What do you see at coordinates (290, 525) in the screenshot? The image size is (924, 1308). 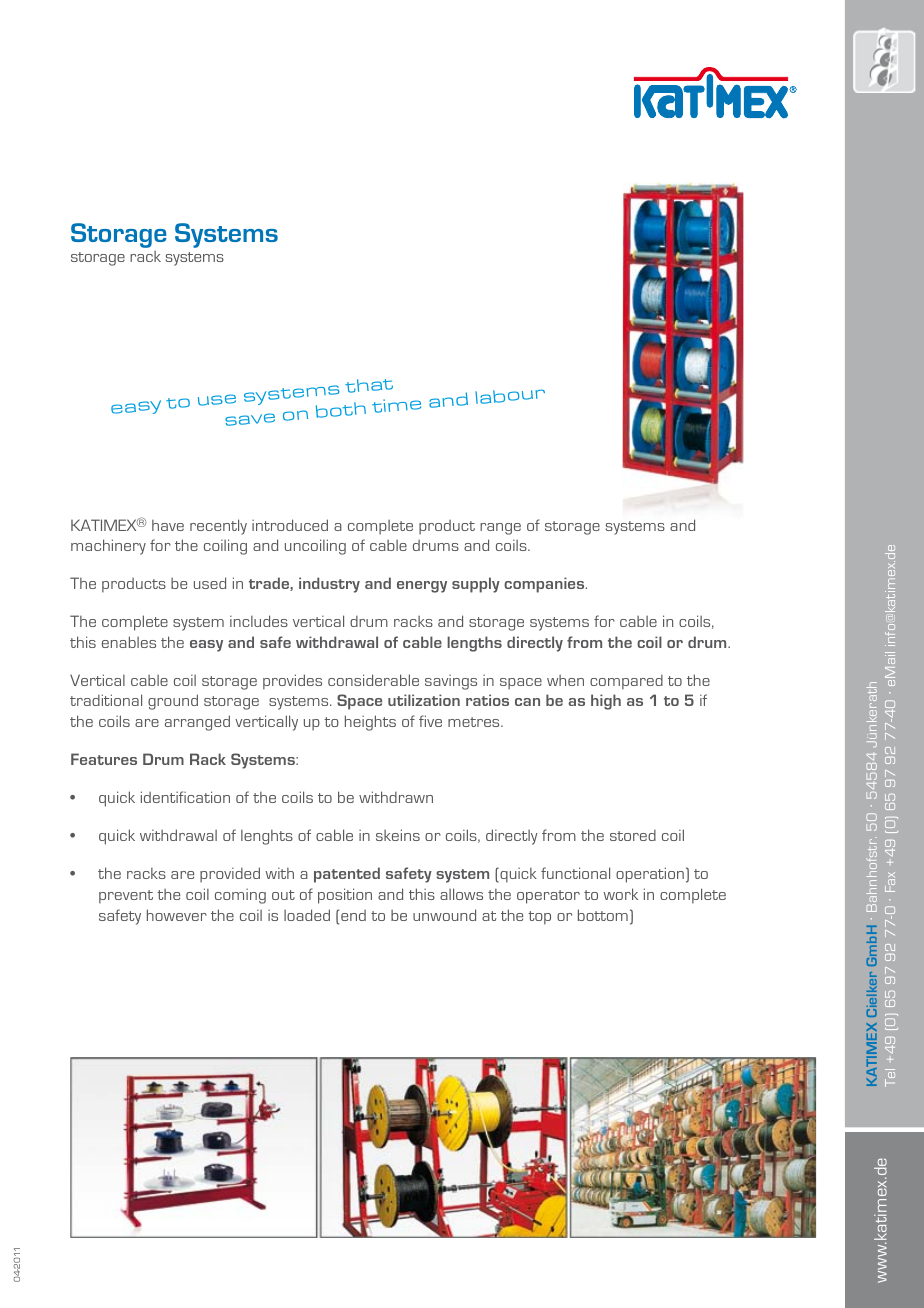 I see `introduced` at bounding box center [290, 525].
